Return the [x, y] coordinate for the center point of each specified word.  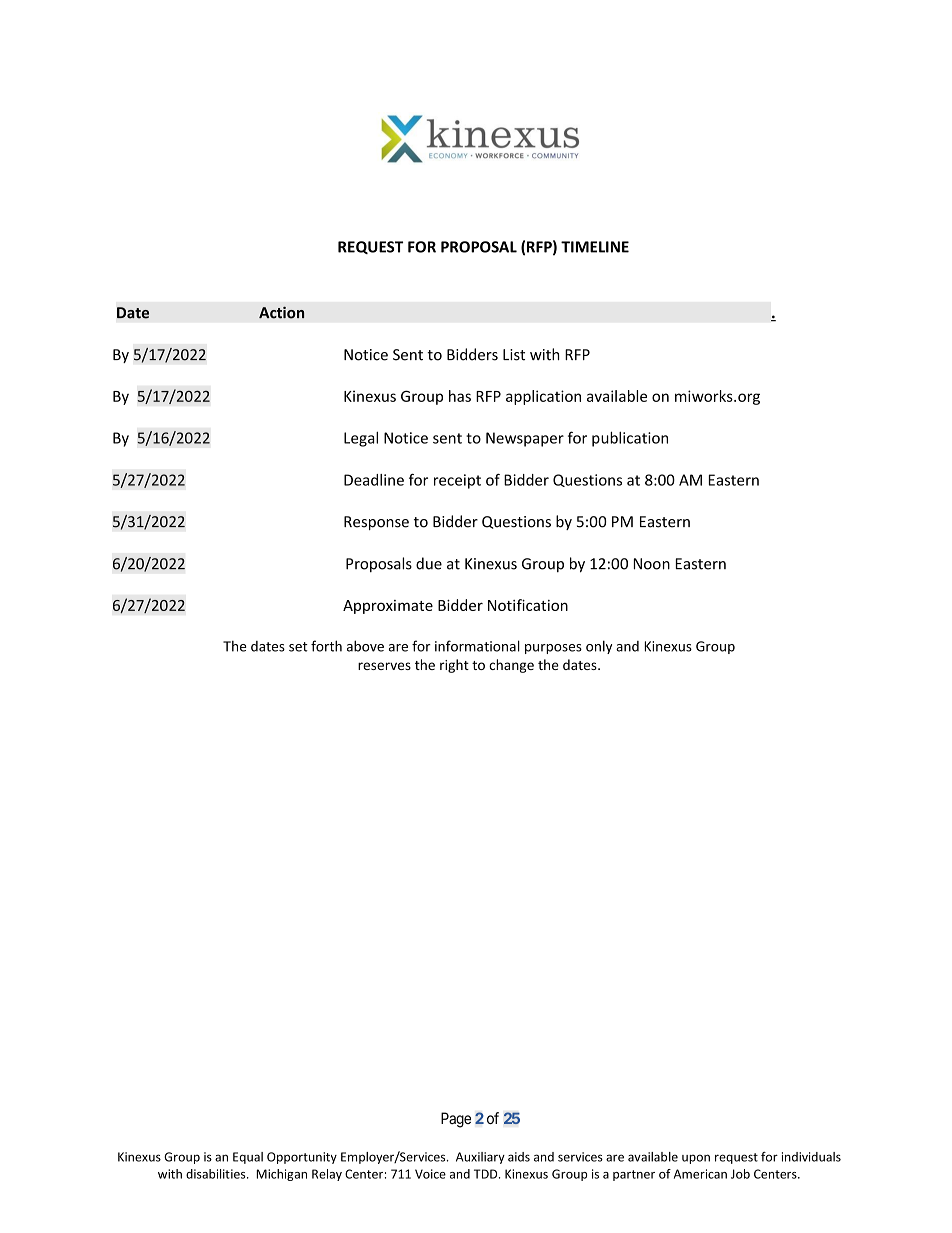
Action [281, 312]
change [511, 666]
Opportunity [302, 1158]
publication [630, 439]
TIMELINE [595, 247]
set [298, 647]
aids [519, 1157]
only [599, 647]
